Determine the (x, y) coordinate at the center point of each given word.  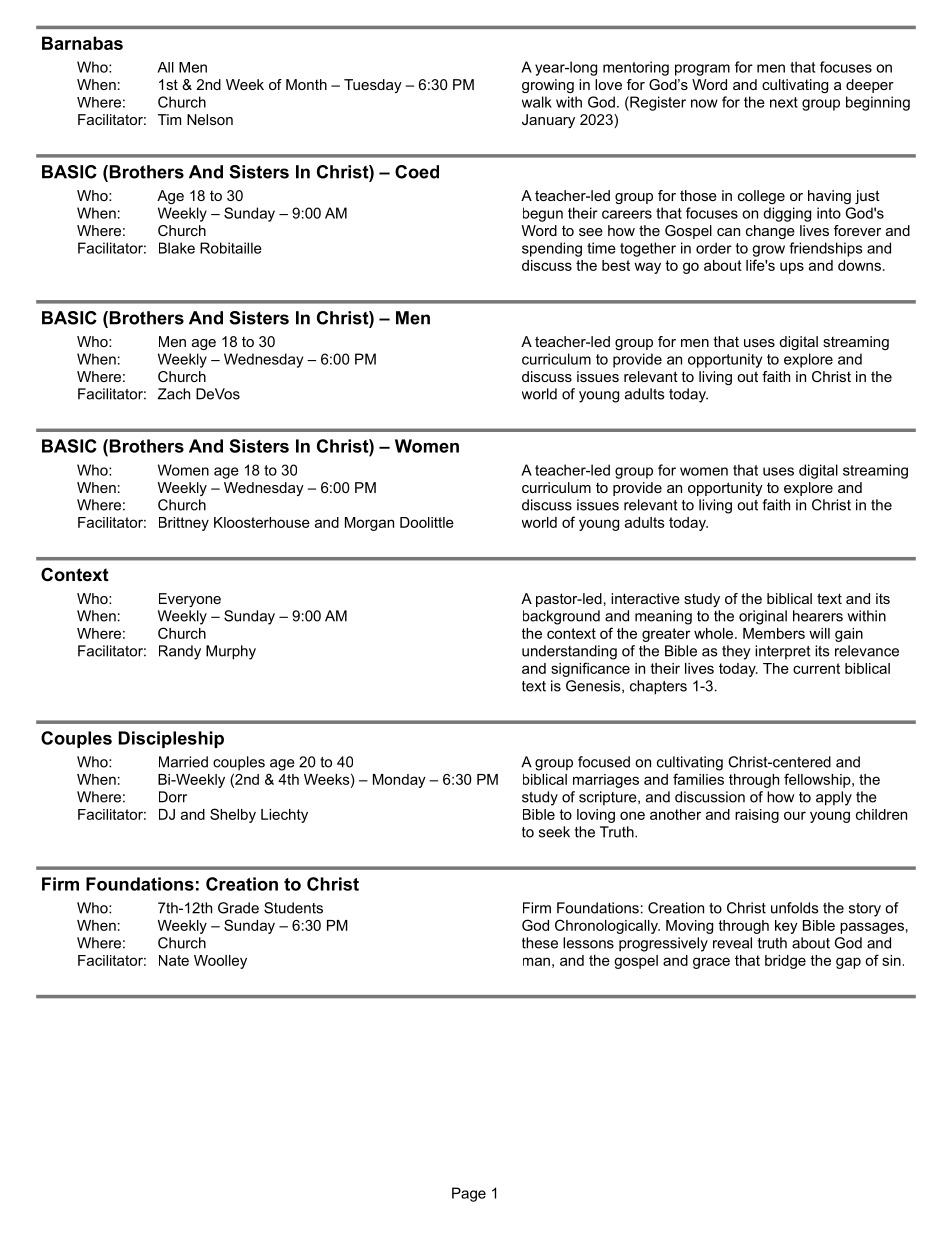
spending (552, 249)
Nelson (210, 119)
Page (469, 1194)
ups (792, 268)
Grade (238, 908)
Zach (173, 394)
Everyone (190, 600)
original (763, 617)
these (540, 943)
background (561, 617)
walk (537, 102)
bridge (785, 962)
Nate (174, 960)
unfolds (794, 908)
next (784, 102)
